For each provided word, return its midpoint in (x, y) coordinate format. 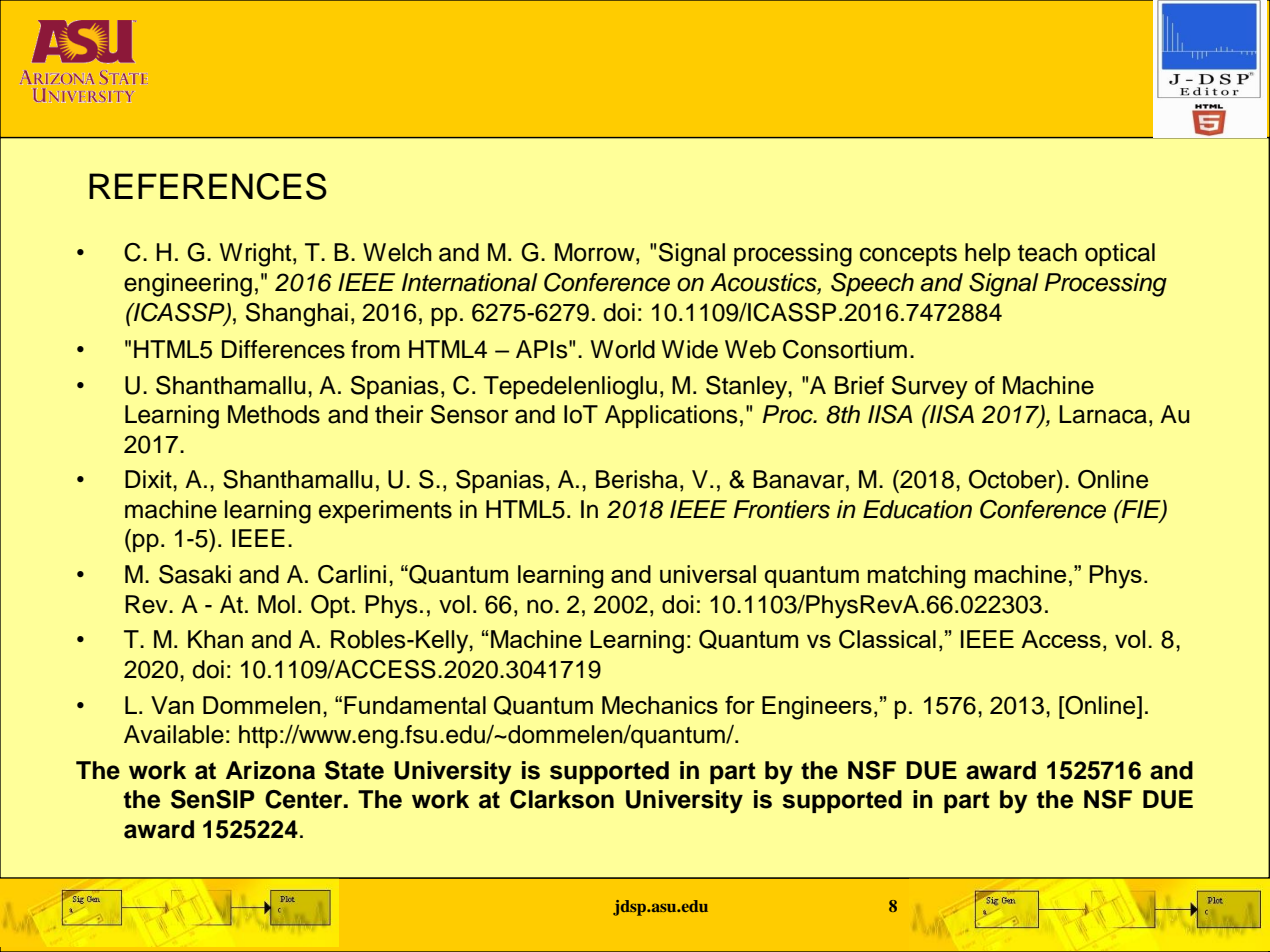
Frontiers (782, 509)
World (623, 349)
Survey (930, 388)
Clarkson (562, 799)
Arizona (270, 770)
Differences (283, 349)
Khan (215, 639)
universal (708, 574)
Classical (887, 639)
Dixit (149, 479)
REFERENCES (208, 186)
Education (917, 509)
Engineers (817, 708)
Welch (397, 252)
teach (1047, 252)
